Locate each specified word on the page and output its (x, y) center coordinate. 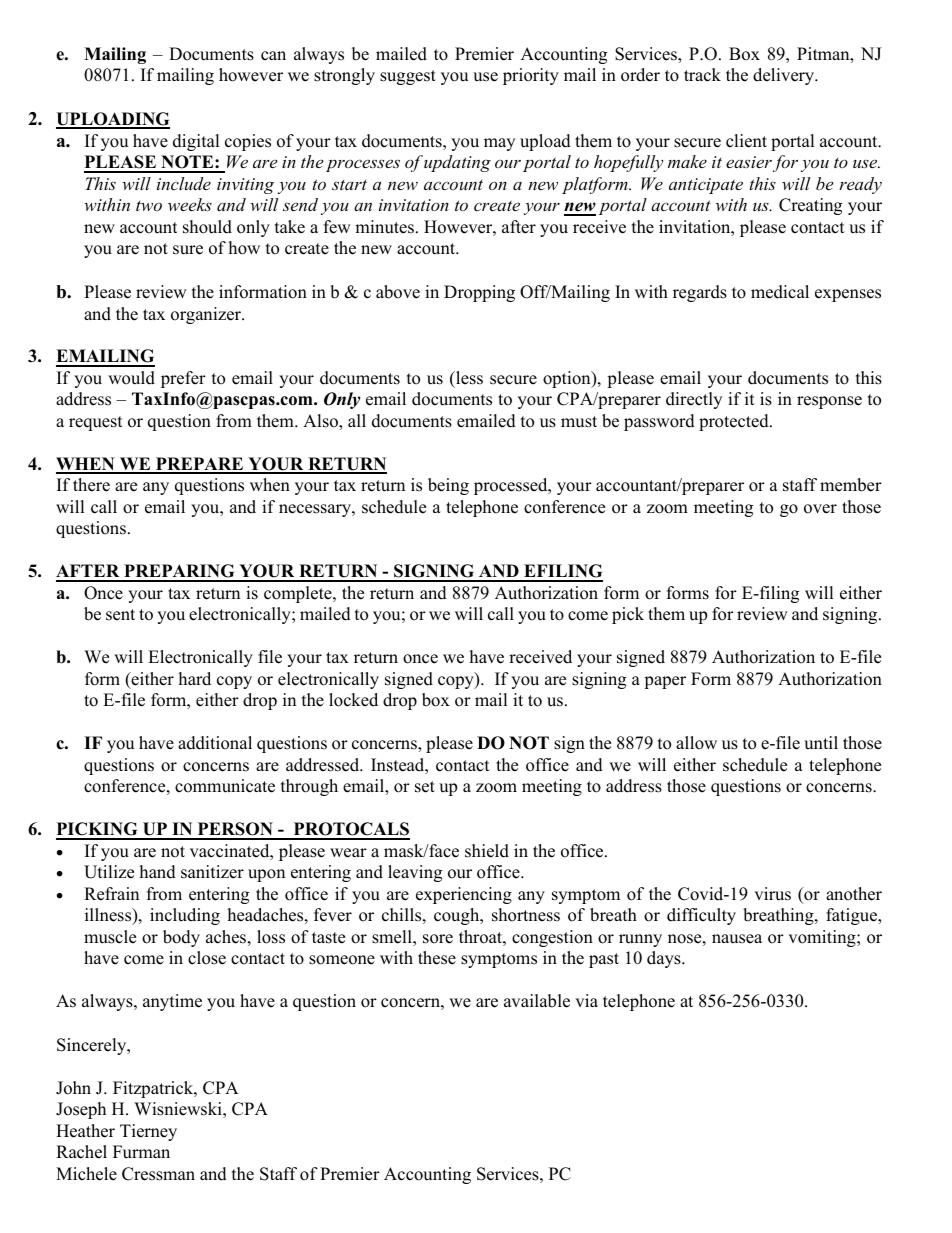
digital (196, 142)
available (537, 1001)
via (586, 1000)
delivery (785, 76)
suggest (408, 77)
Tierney (148, 1132)
